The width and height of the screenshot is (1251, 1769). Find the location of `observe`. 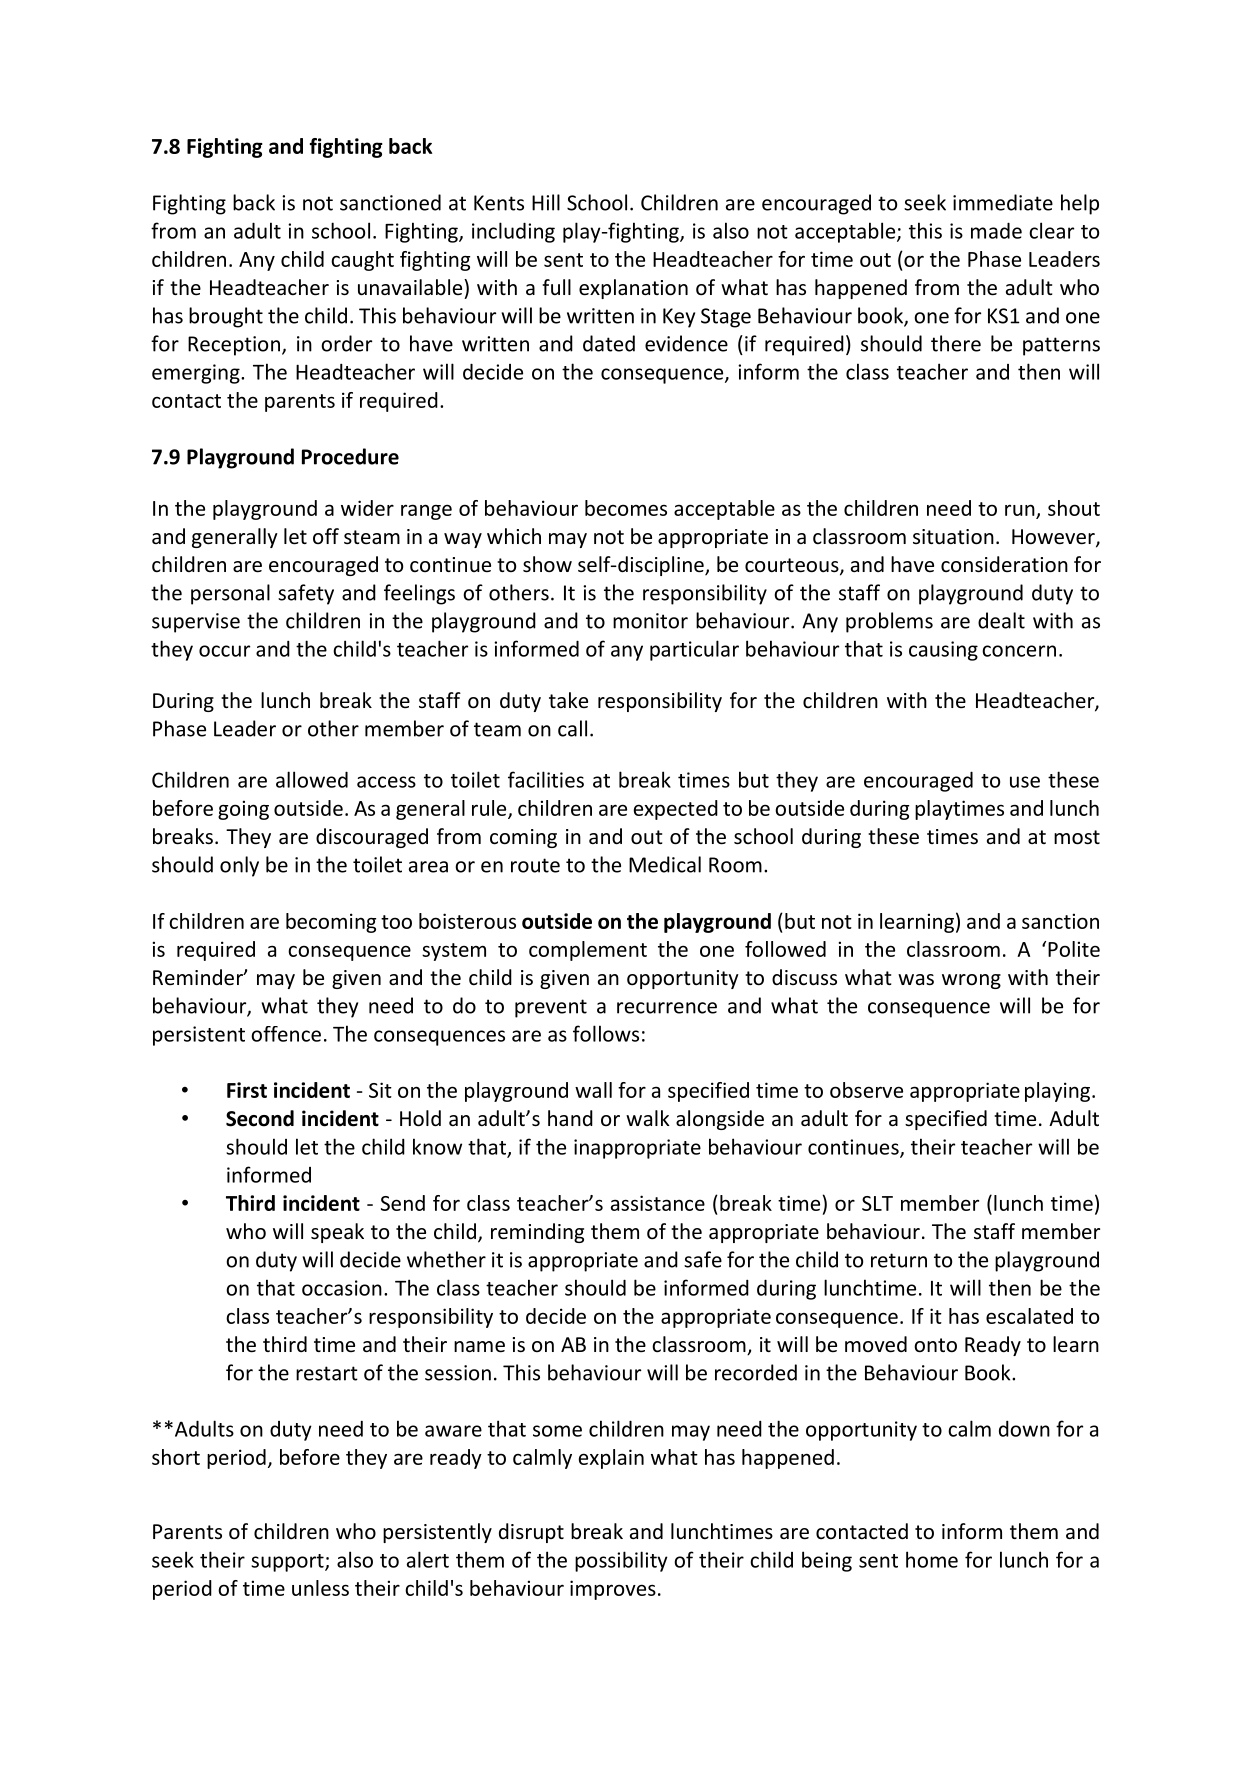

observe is located at coordinates (866, 1090).
